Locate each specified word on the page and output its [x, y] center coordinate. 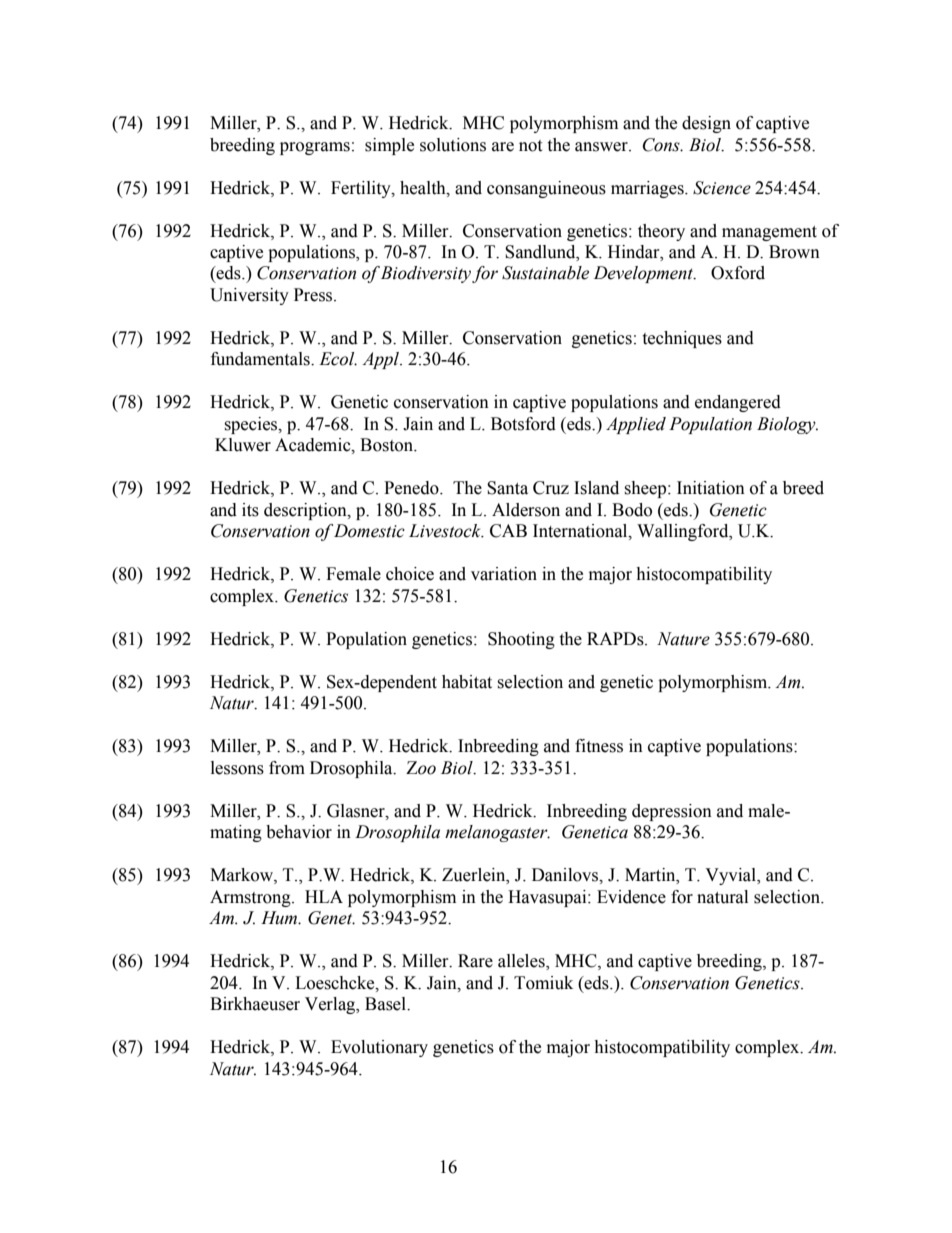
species [252, 425]
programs [315, 148]
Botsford [523, 424]
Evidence [631, 897]
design [706, 124]
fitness [599, 746]
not [530, 146]
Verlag [331, 1005]
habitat [467, 682]
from [287, 768]
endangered [738, 403]
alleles [522, 962]
